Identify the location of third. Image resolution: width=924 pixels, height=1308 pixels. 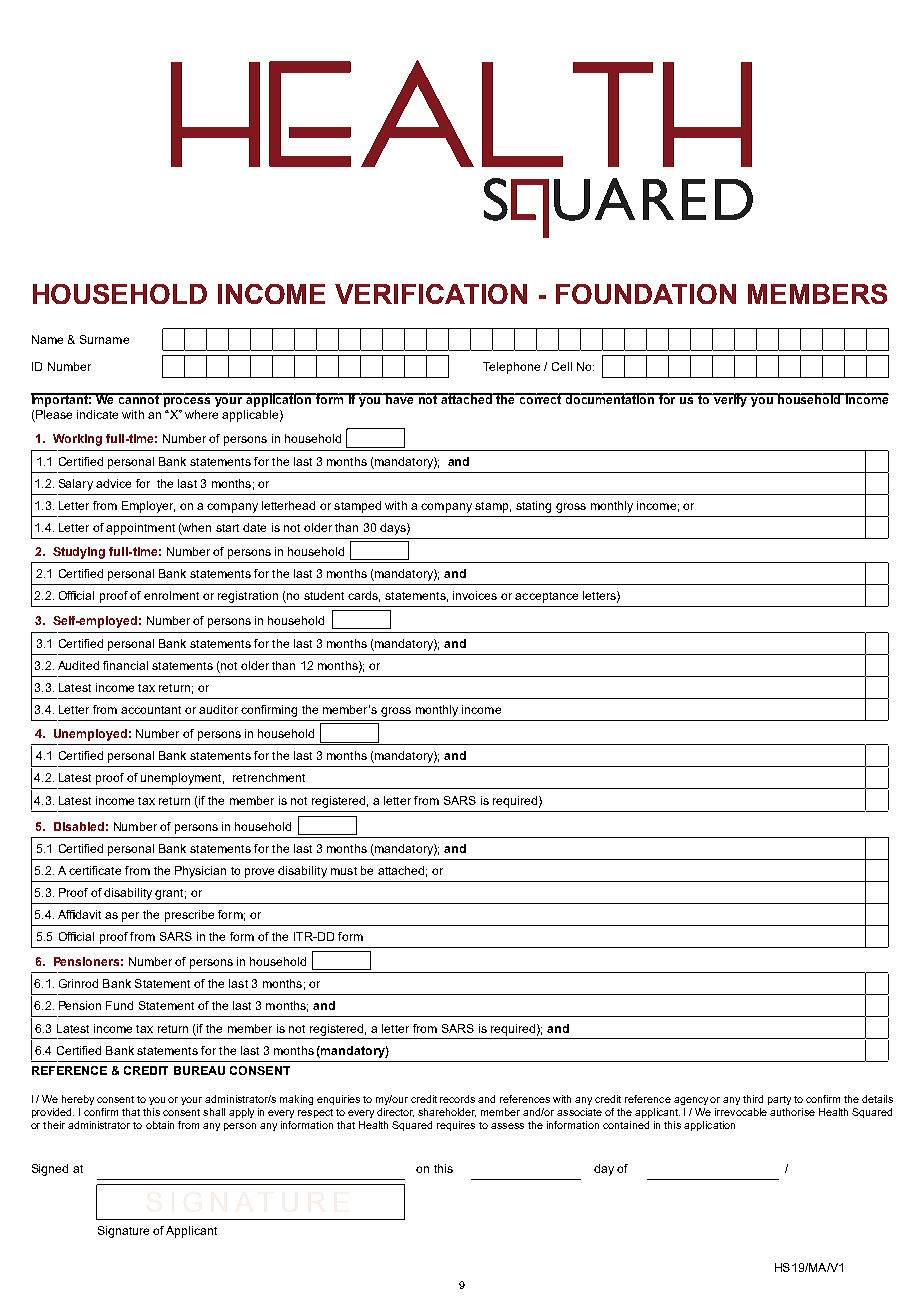
(753, 1099).
